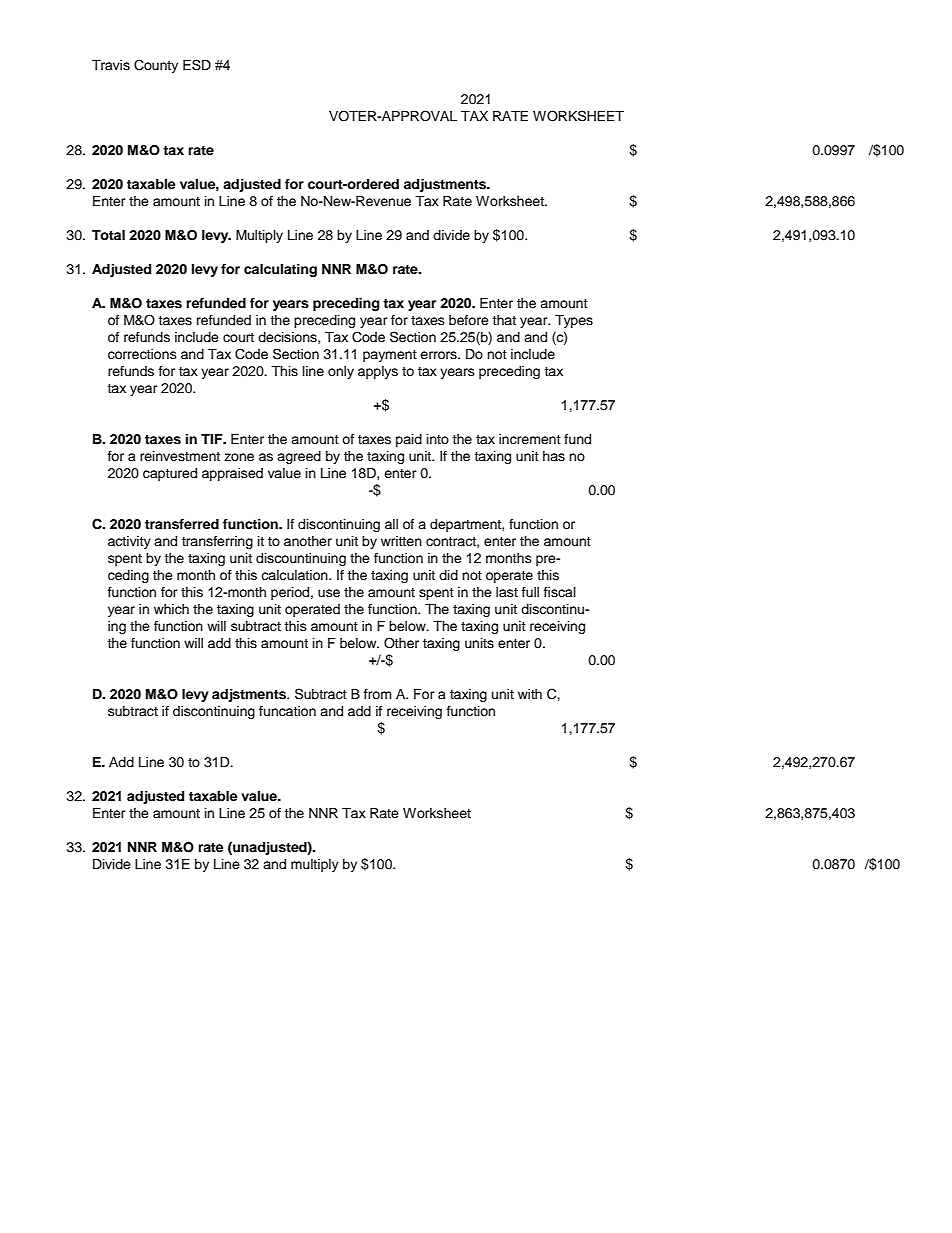  Describe the element at coordinates (156, 66) in the screenshot. I see `County` at that location.
